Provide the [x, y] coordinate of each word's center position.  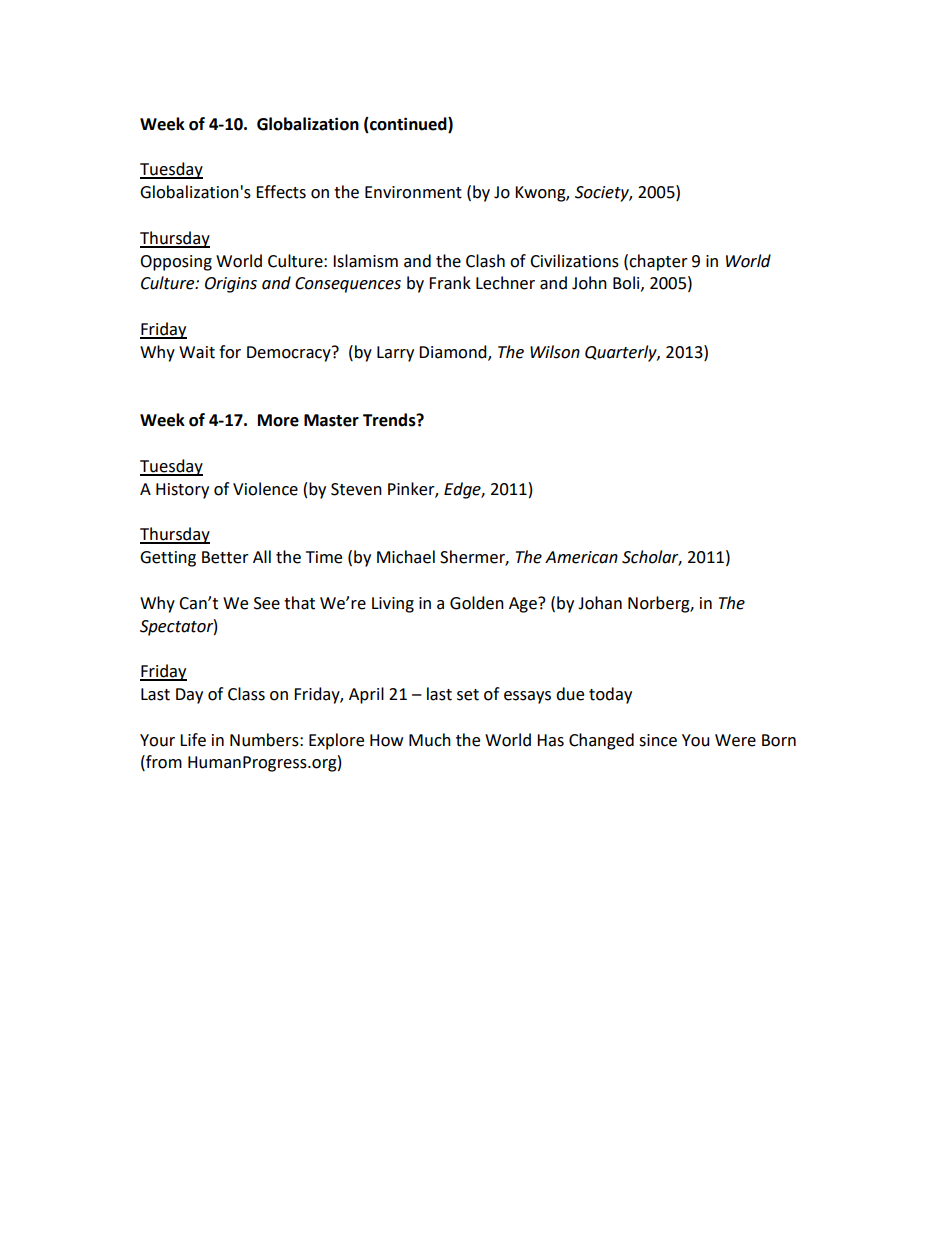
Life [193, 740]
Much [430, 740]
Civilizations [574, 261]
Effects [281, 192]
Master [331, 420]
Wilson [555, 352]
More [278, 420]
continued [408, 125]
